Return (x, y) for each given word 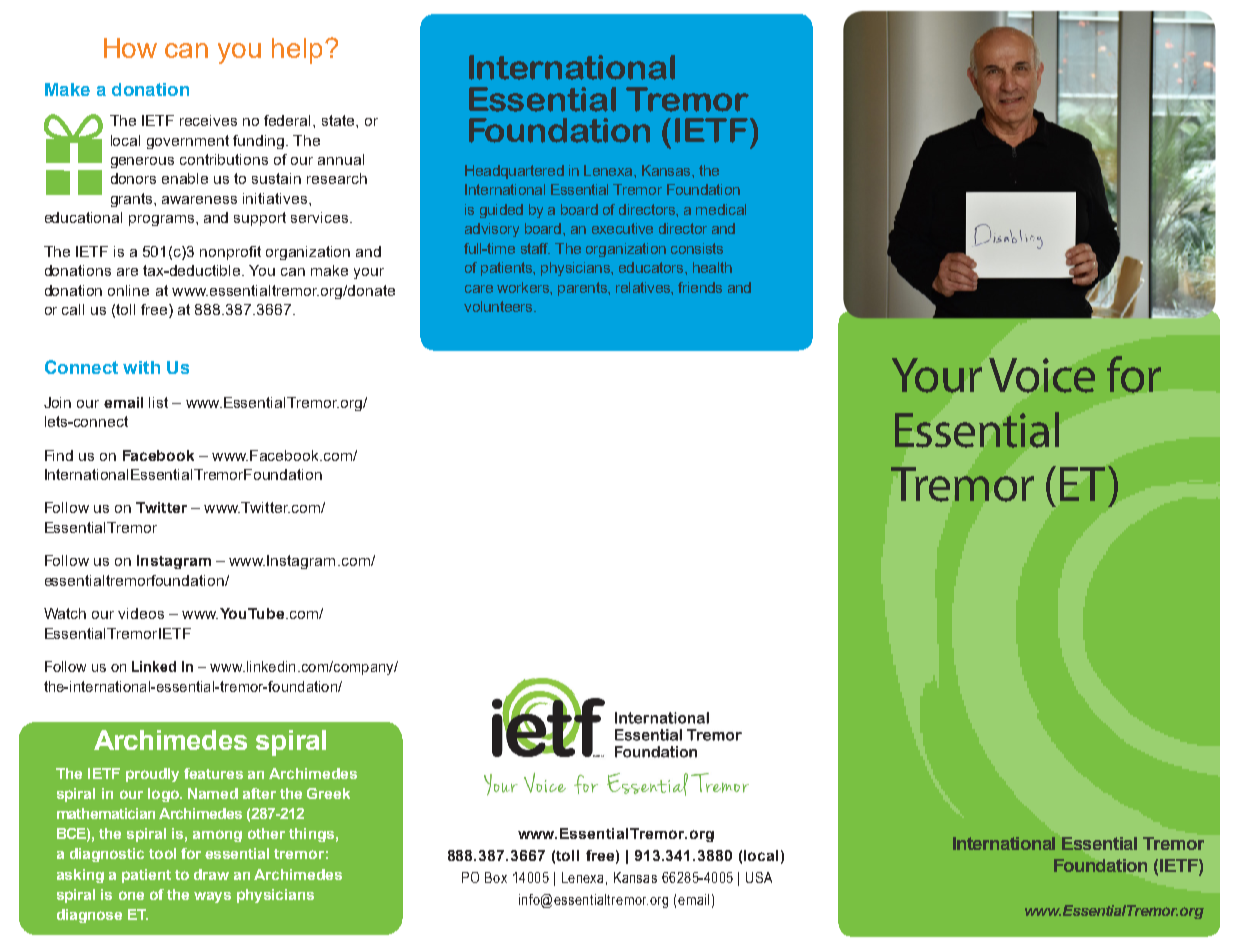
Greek (328, 793)
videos (141, 613)
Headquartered (514, 172)
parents (583, 289)
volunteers (499, 306)
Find (59, 455)
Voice (1042, 375)
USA (759, 877)
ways (212, 897)
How (130, 48)
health (712, 267)
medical (721, 209)
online (128, 290)
